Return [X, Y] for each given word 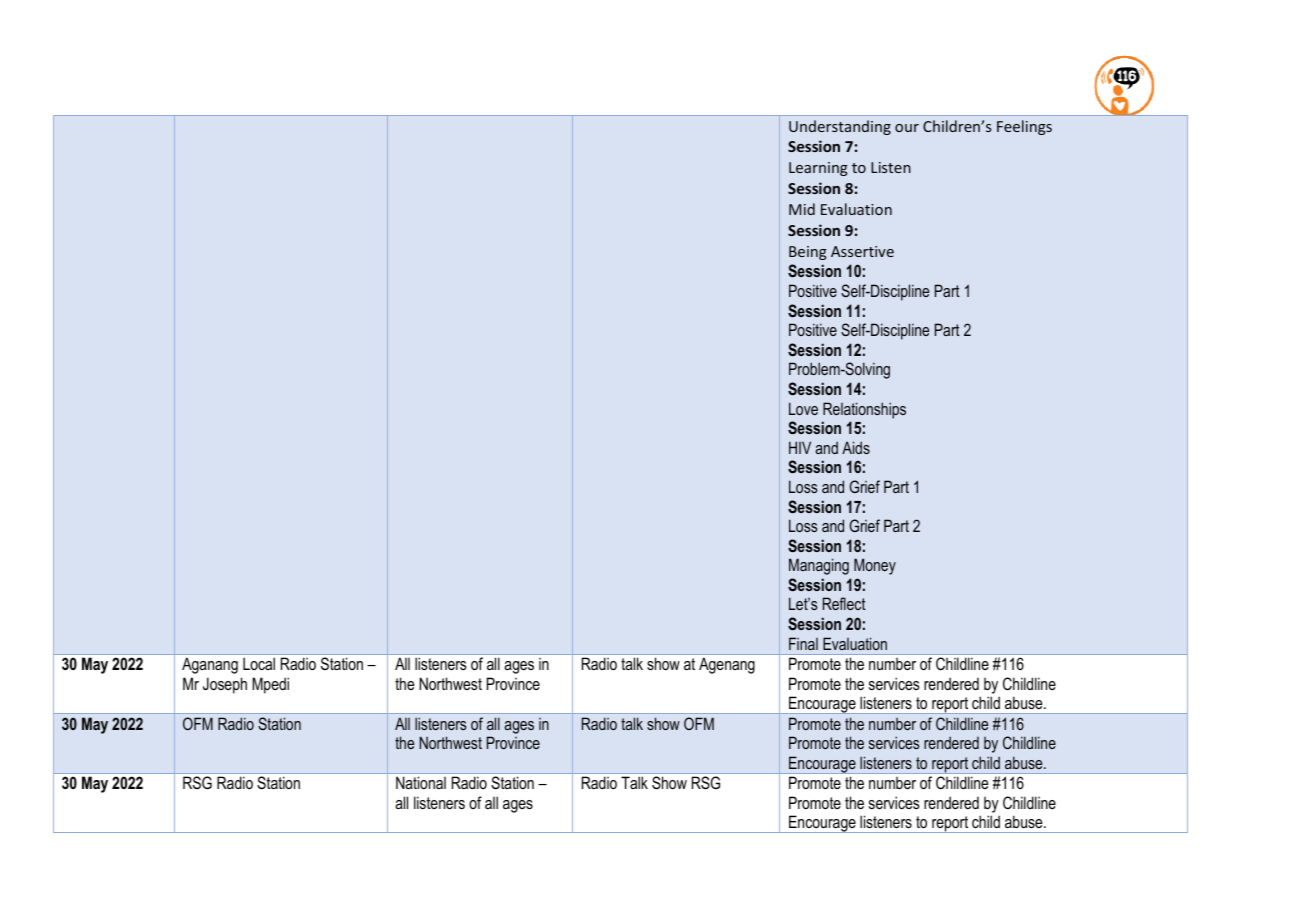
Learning [818, 169]
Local [259, 663]
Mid [802, 209]
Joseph [225, 685]
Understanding [840, 127]
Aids [856, 447]
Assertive [862, 251]
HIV [800, 447]
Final [803, 643]
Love [803, 408]
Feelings [1024, 127]
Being [808, 253]
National [421, 782]
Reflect [844, 603]
